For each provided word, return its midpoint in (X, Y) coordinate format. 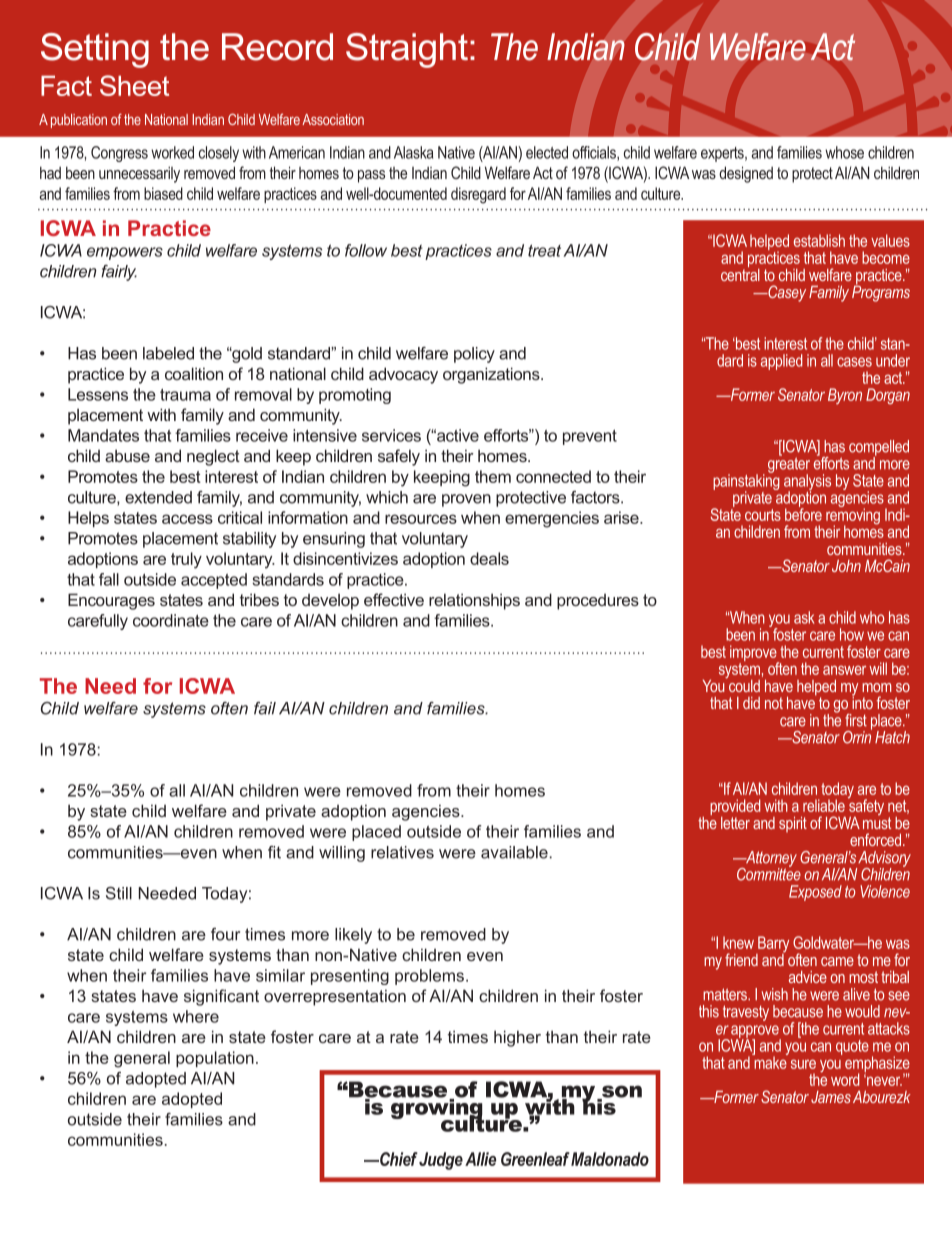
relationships (474, 601)
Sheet (134, 85)
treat (544, 251)
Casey (786, 293)
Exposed (815, 893)
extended (158, 497)
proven (466, 500)
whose (844, 152)
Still (119, 893)
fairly (119, 273)
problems (429, 977)
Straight (407, 50)
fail (265, 708)
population (215, 1059)
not (774, 703)
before (803, 513)
